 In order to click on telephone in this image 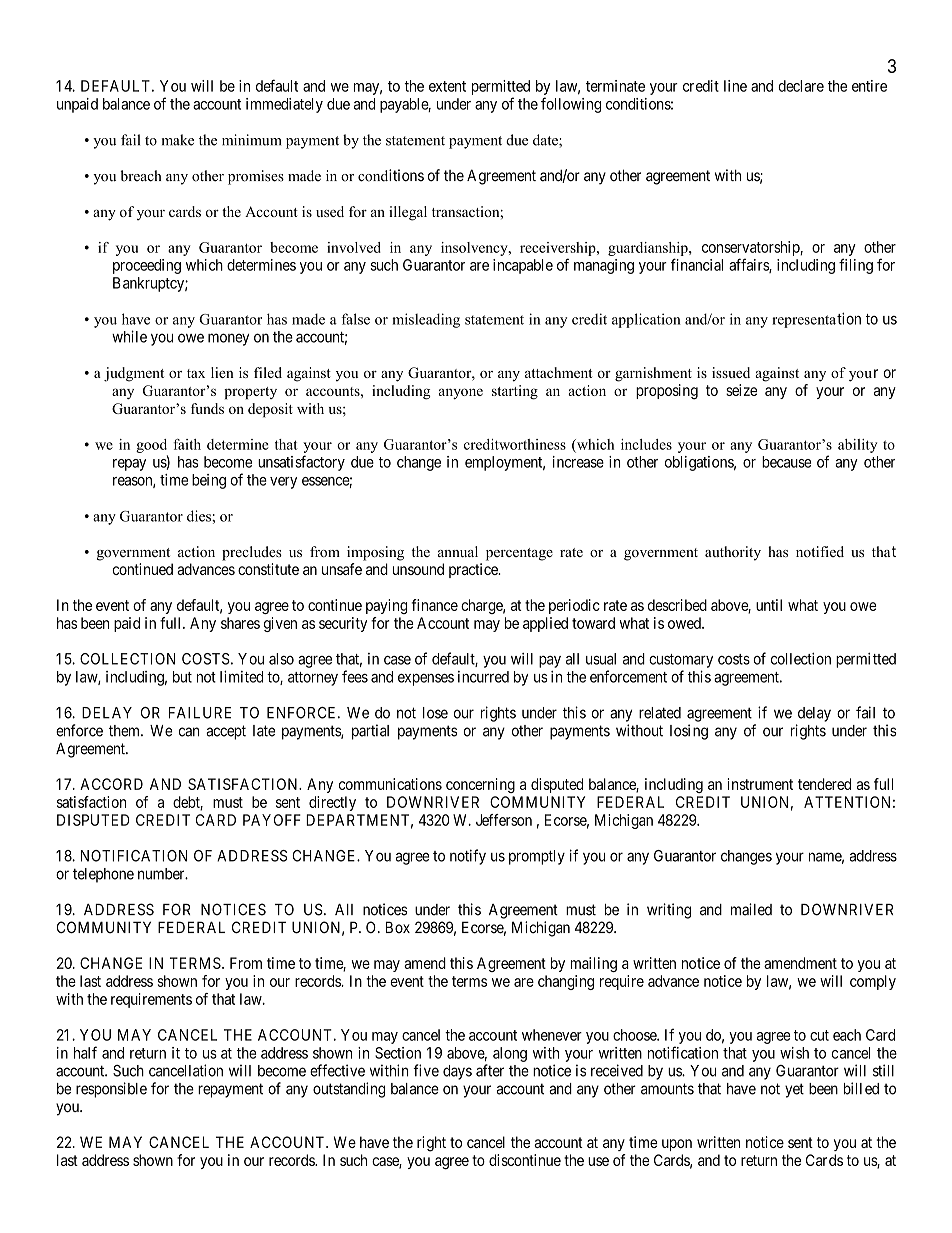, I will do `click(103, 875)`.
